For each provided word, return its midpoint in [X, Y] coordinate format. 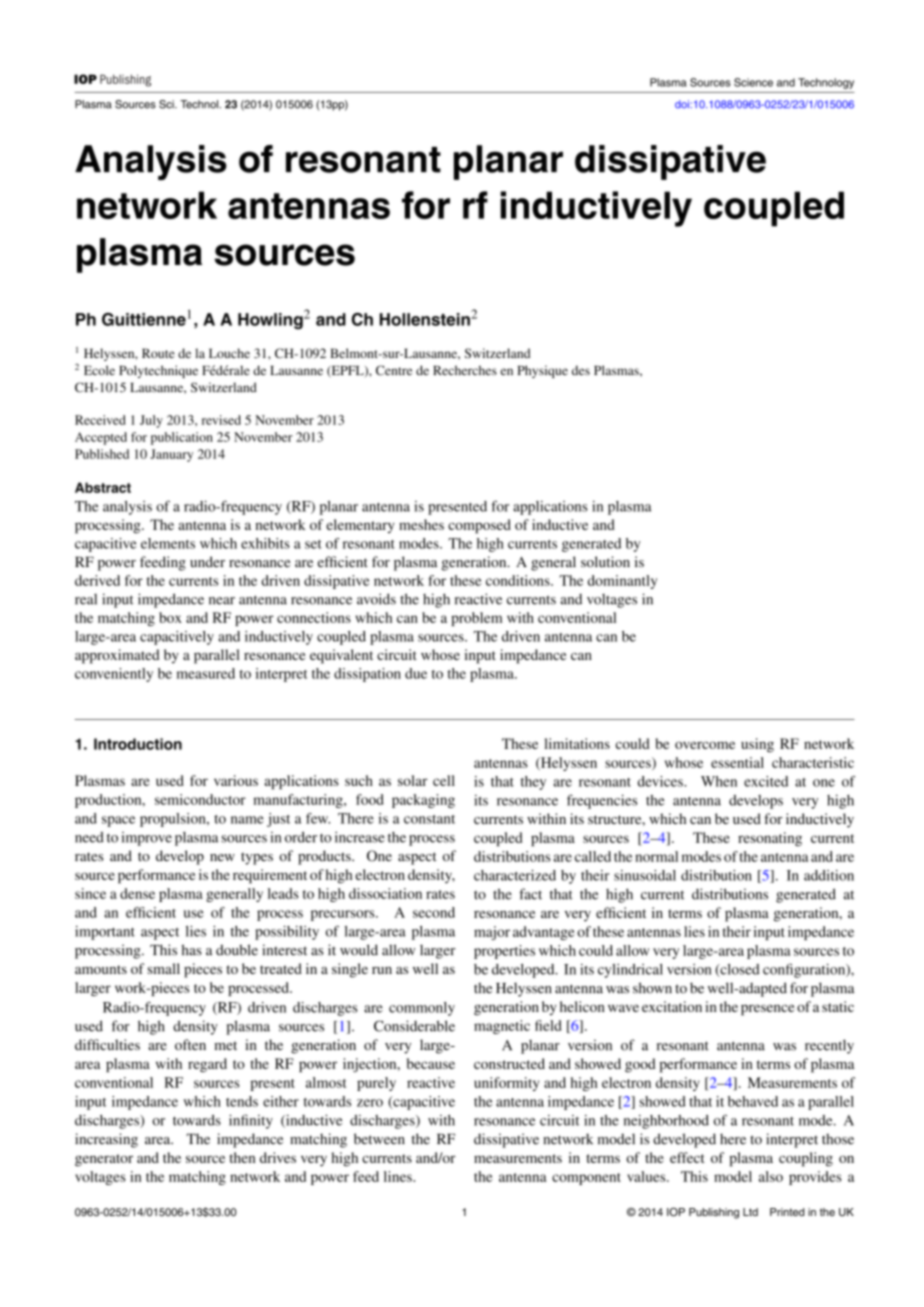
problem [476, 619]
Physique [543, 371]
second [434, 912]
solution [605, 562]
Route [158, 353]
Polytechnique [158, 371]
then [242, 1157]
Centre [394, 370]
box [170, 617]
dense [137, 893]
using [757, 745]
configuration [805, 970]
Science [753, 82]
